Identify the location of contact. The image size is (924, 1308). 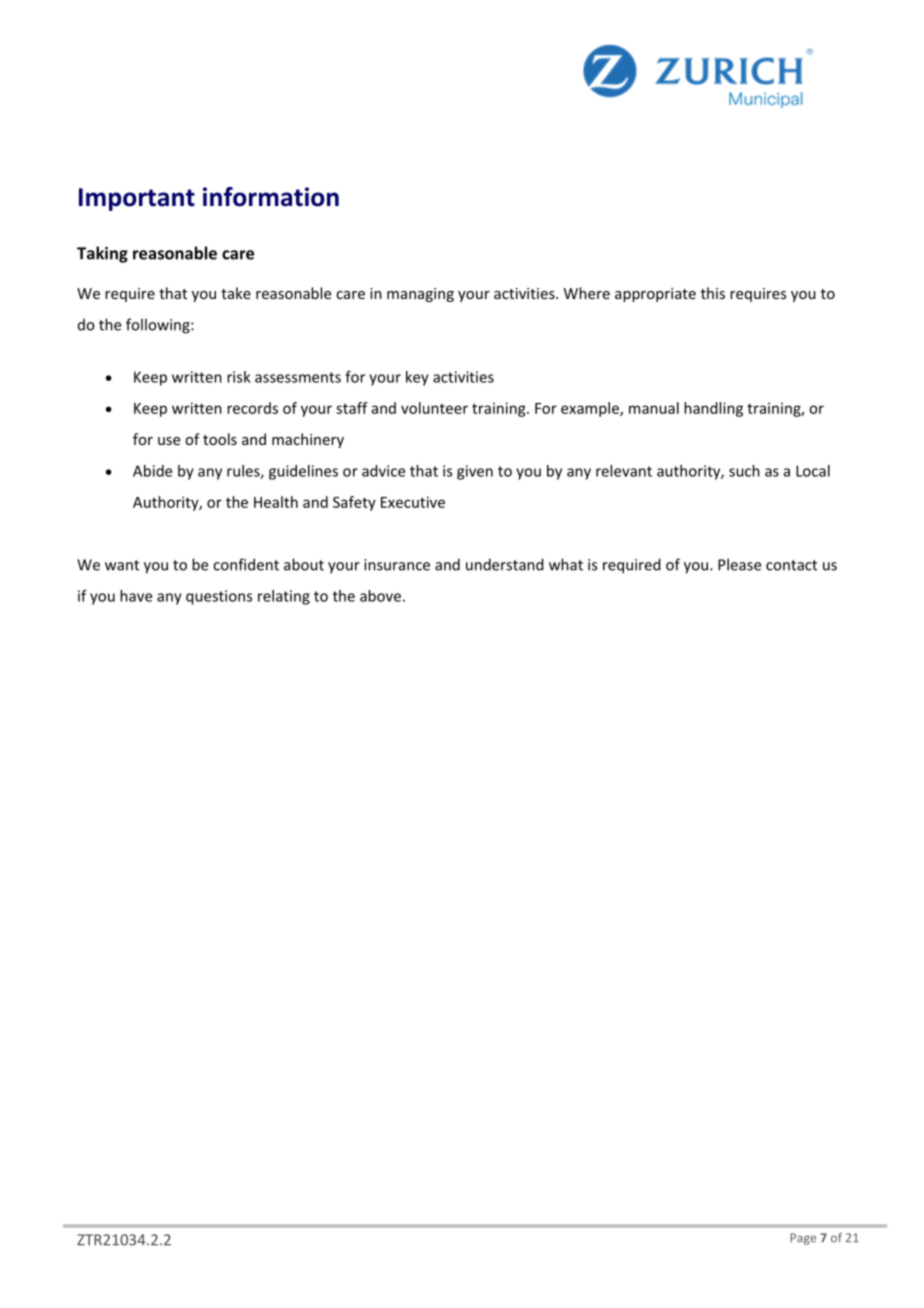
(791, 565).
